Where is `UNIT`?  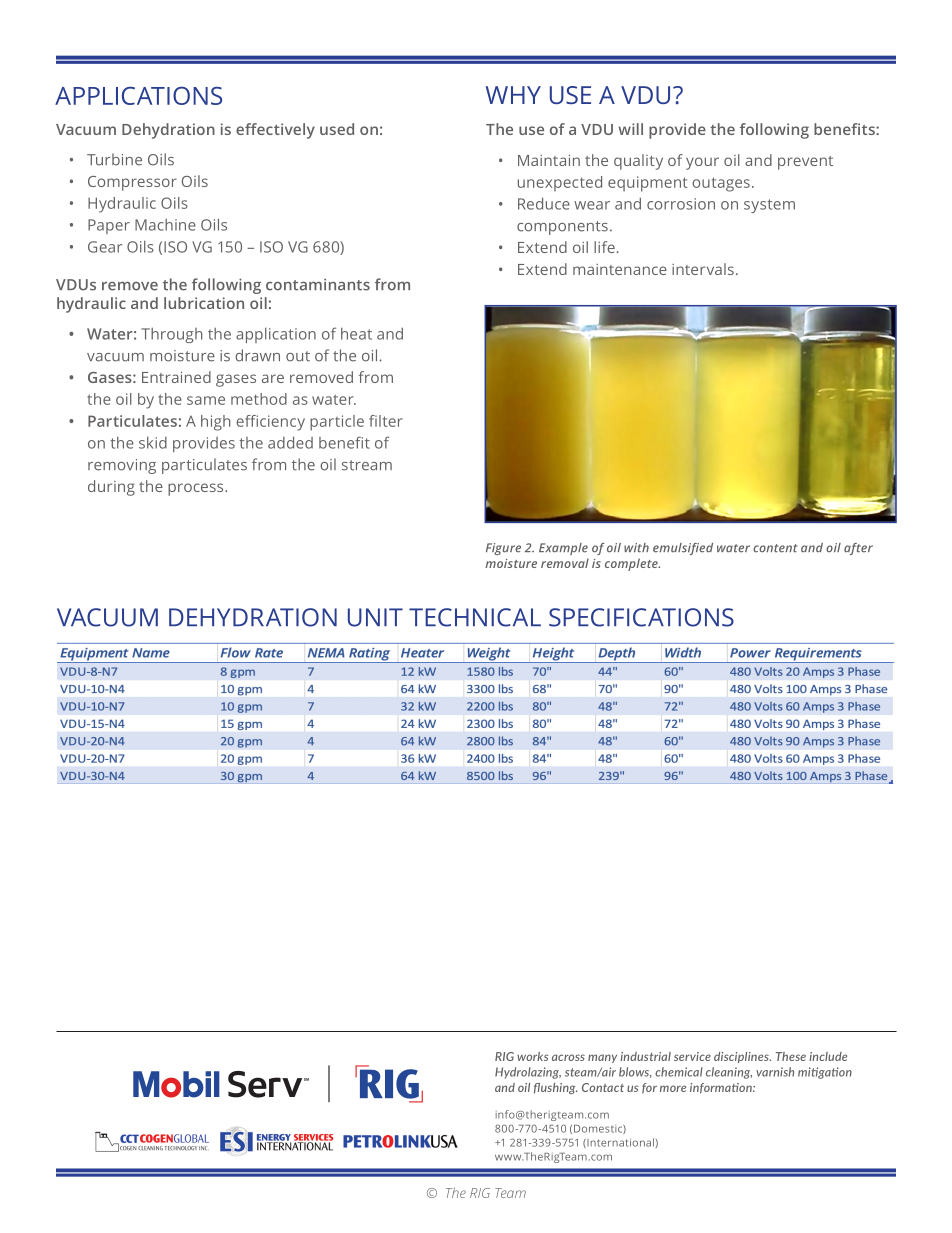
UNIT is located at coordinates (375, 617).
